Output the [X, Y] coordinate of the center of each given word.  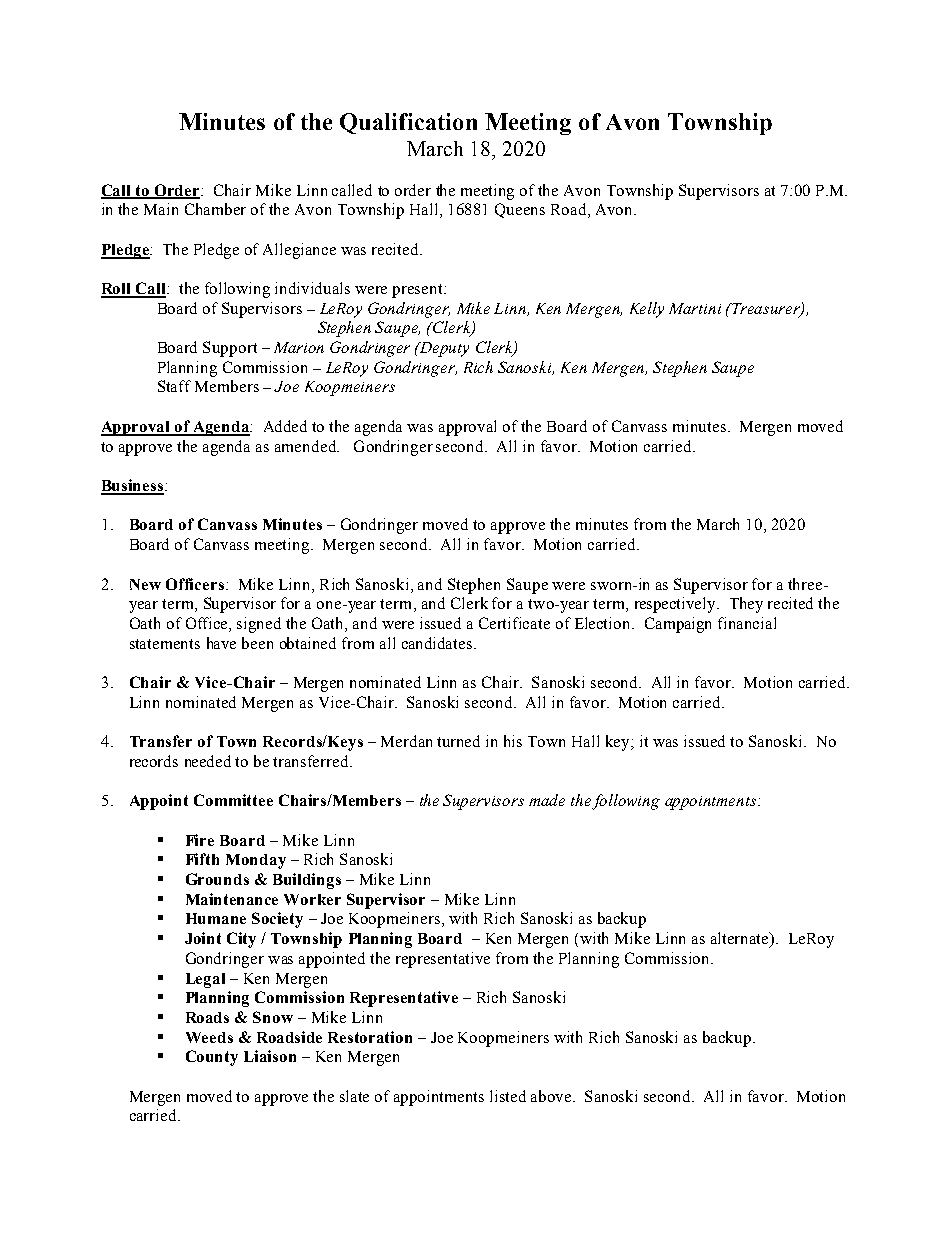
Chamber [215, 209]
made [547, 800]
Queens [520, 210]
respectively [676, 605]
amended [307, 446]
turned [458, 741]
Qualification [408, 123]
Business [133, 486]
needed [208, 761]
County [212, 1058]
